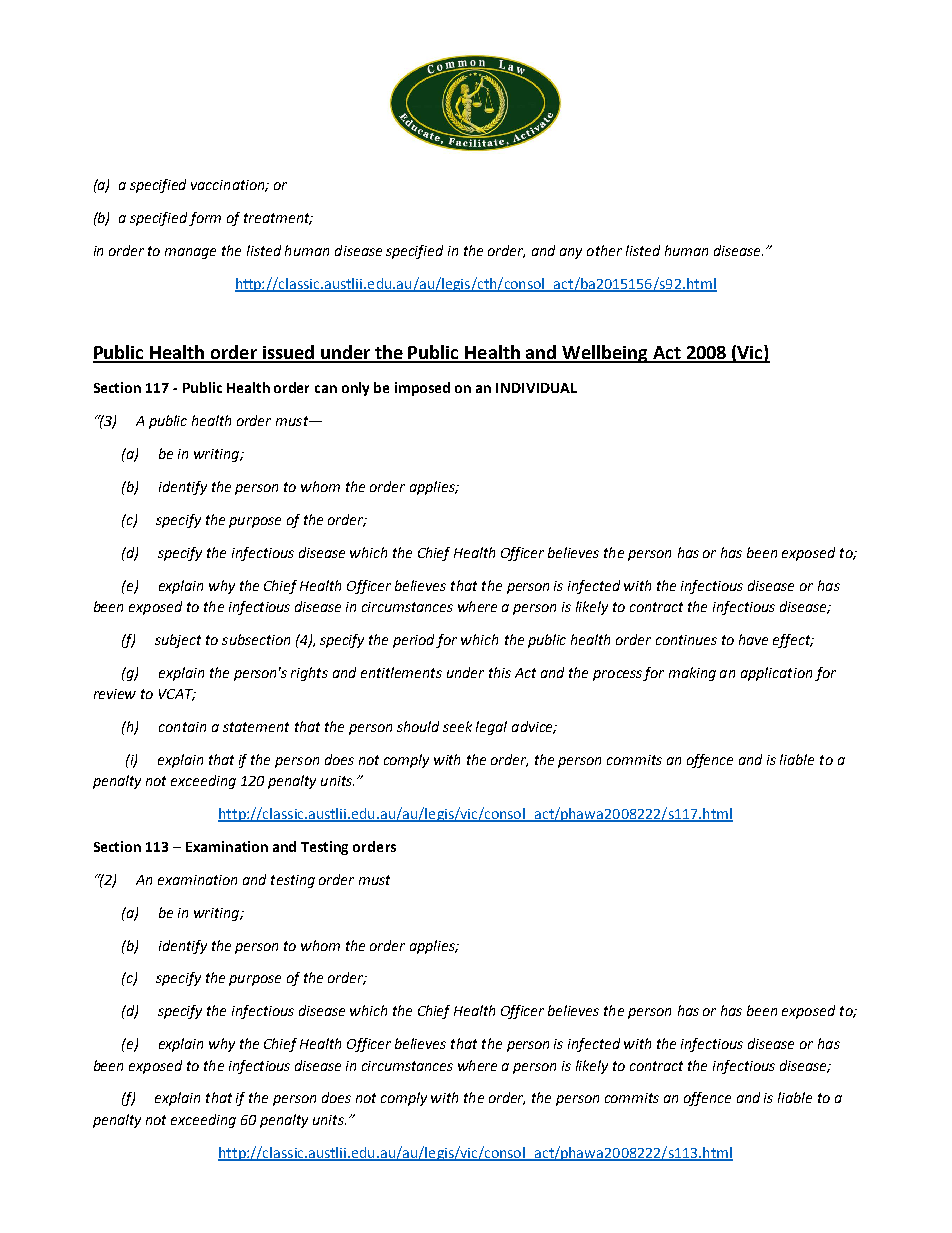 Image resolution: width=952 pixels, height=1233 pixels. Describe the element at coordinates (178, 641) in the page. I see `subject` at that location.
